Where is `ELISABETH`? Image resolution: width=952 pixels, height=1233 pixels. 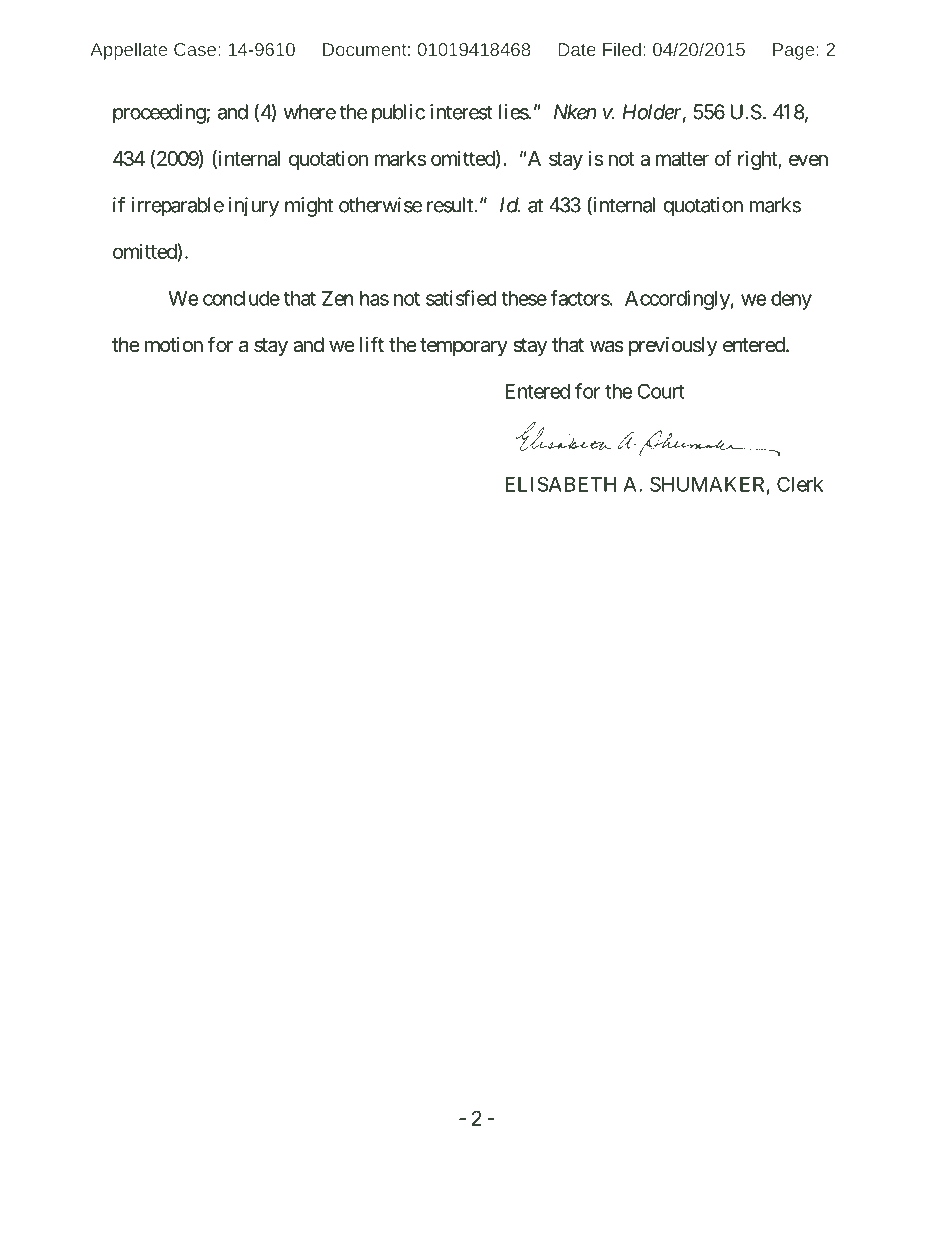 ELISABETH is located at coordinates (560, 484).
